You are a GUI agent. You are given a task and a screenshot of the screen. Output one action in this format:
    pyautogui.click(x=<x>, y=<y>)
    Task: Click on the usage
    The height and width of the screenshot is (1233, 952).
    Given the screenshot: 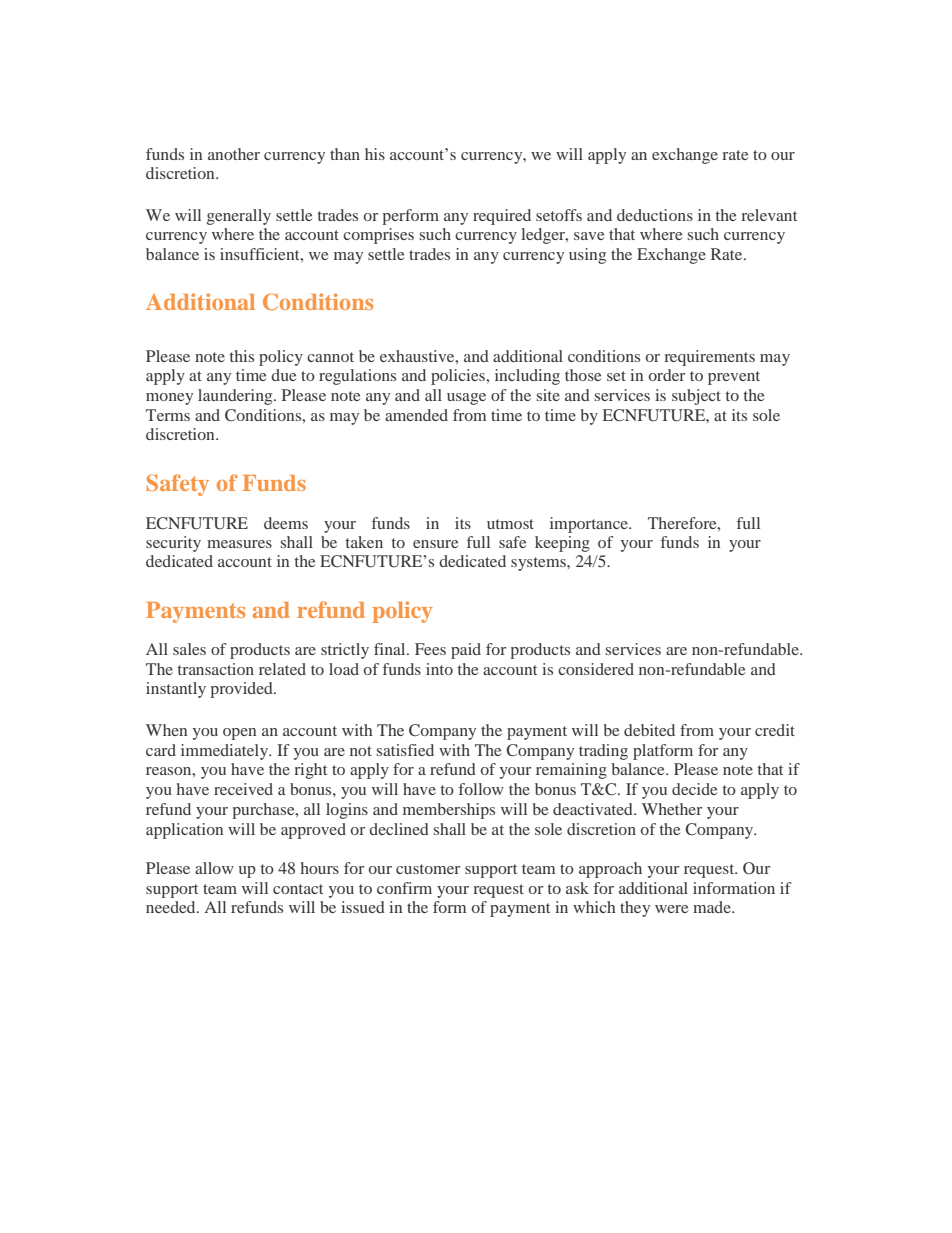 What is the action you would take?
    pyautogui.click(x=466, y=399)
